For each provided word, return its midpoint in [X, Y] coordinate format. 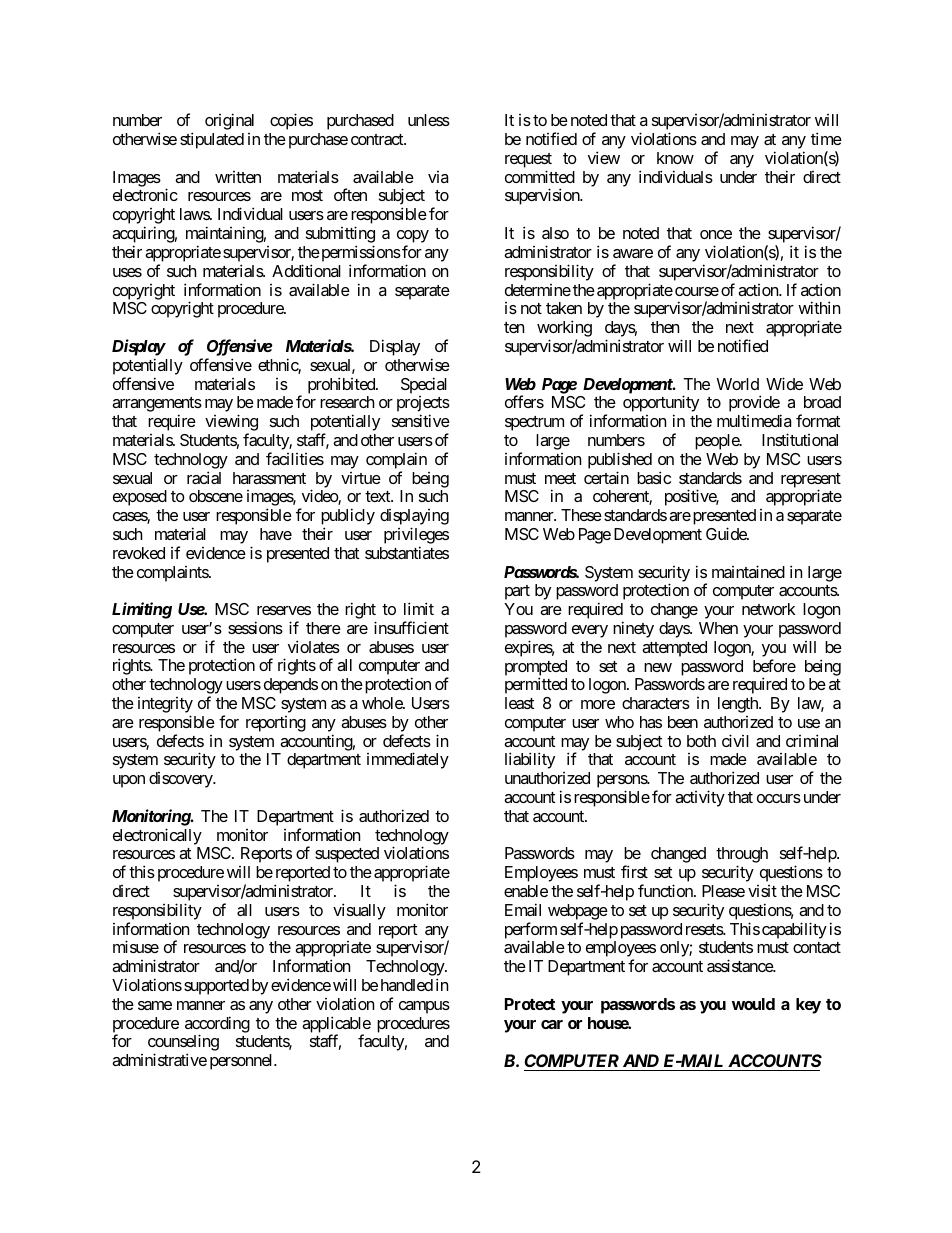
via [438, 177]
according [217, 1025]
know [675, 158]
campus [424, 1007]
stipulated [212, 140]
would [753, 1004]
